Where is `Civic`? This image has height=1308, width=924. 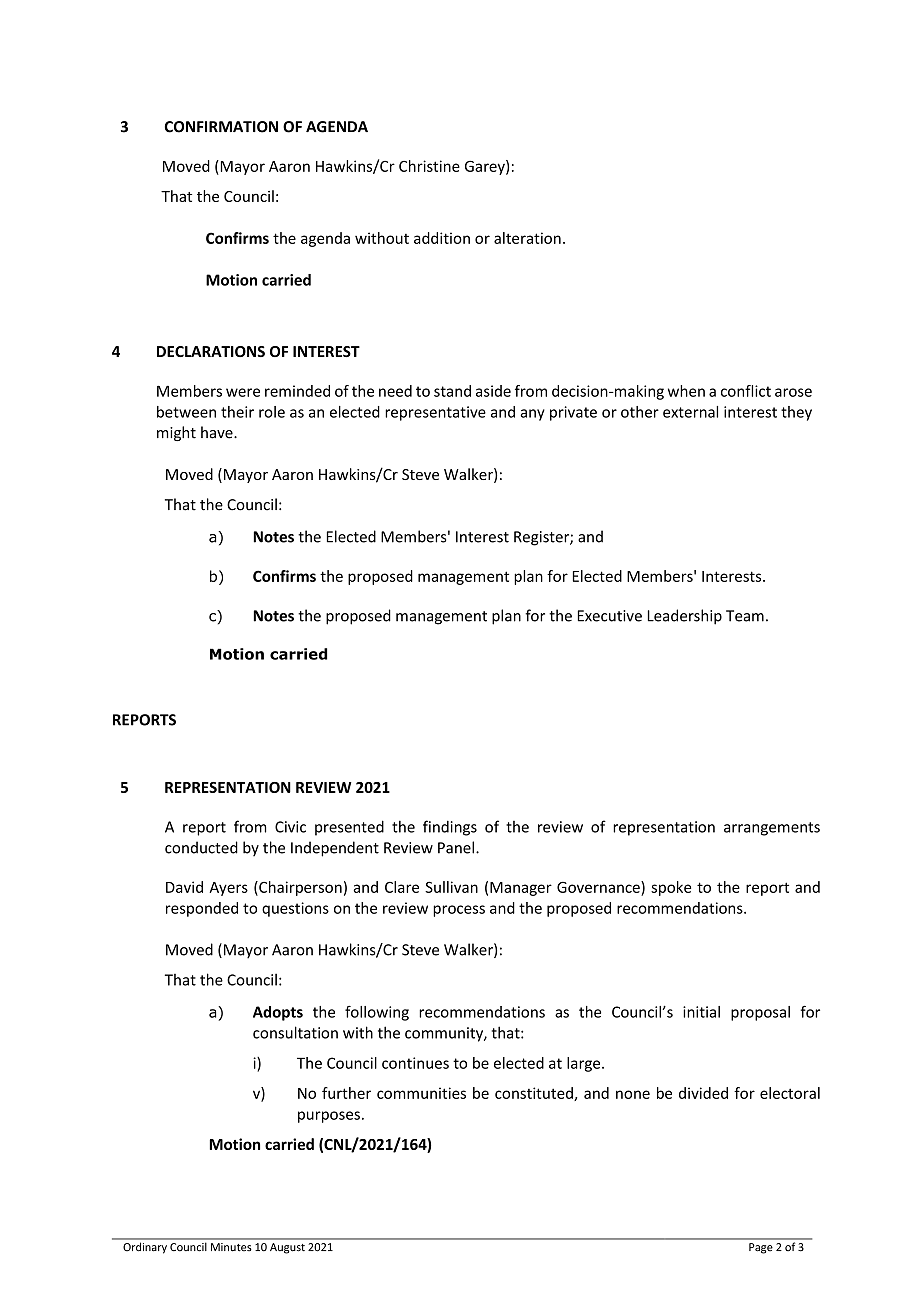 Civic is located at coordinates (290, 827).
